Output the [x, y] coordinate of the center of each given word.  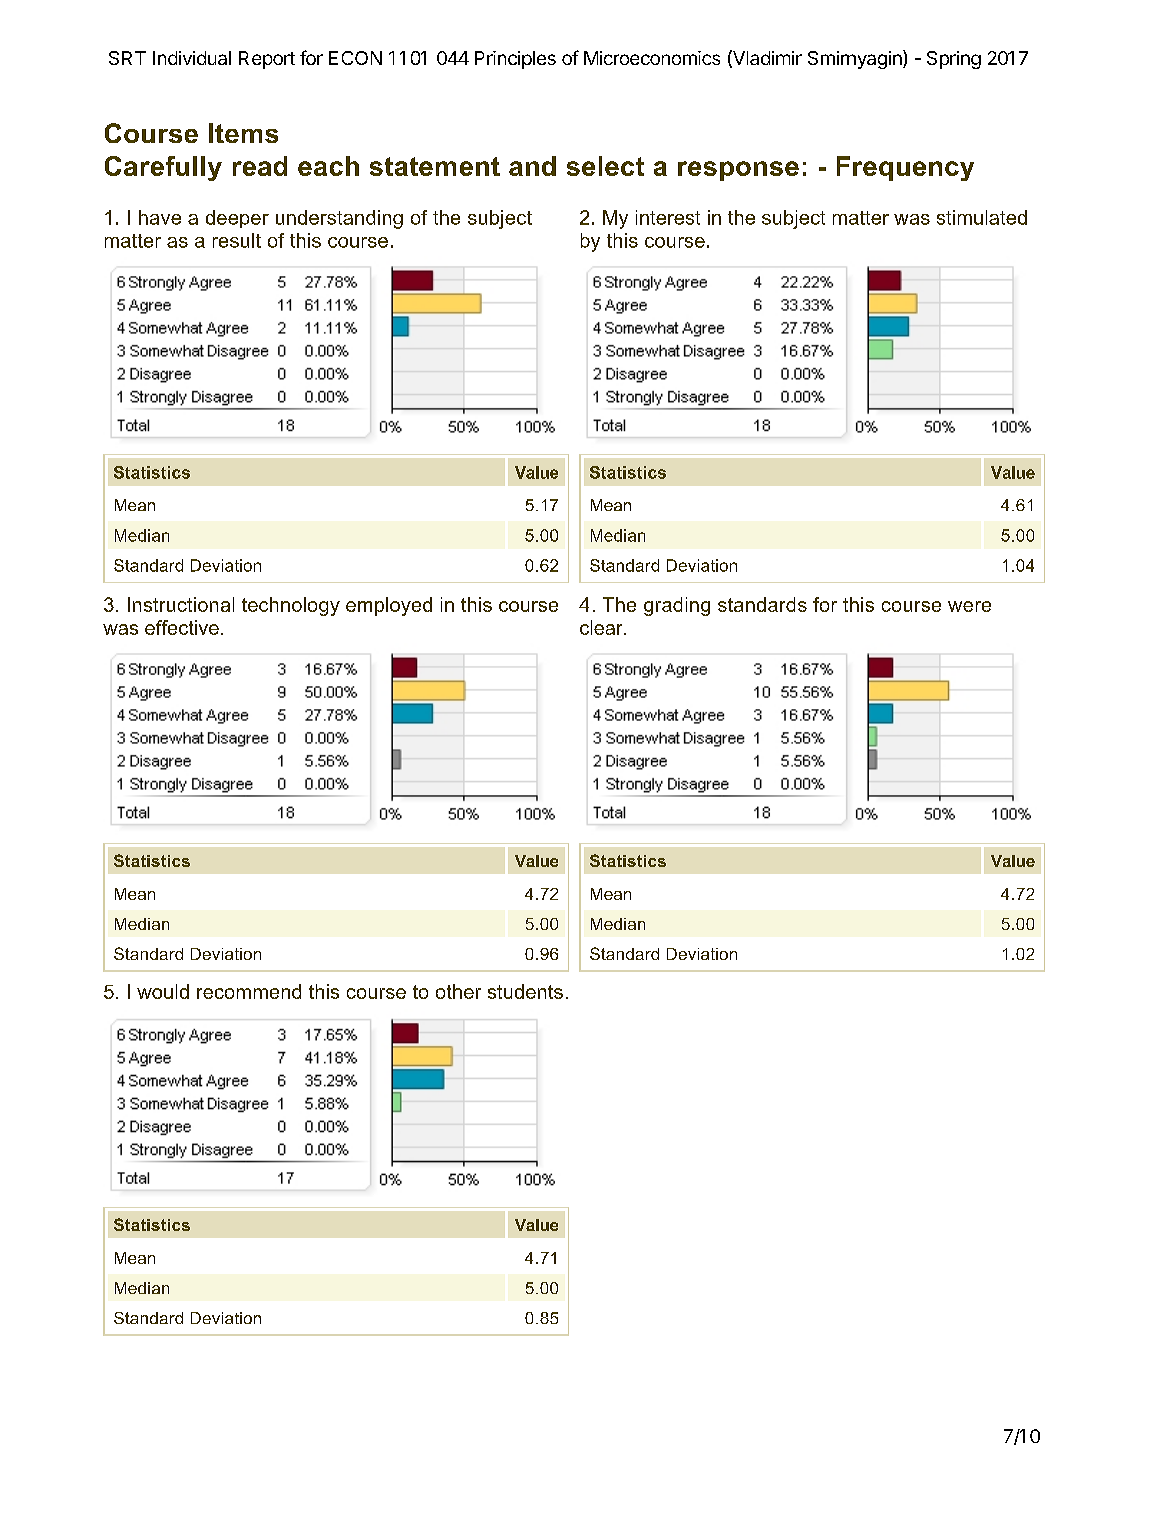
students [525, 991]
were [969, 606]
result [237, 240]
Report [267, 60]
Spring [954, 60]
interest [668, 217]
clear [602, 627]
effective [182, 627]
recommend [249, 991]
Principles [515, 60]
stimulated [982, 217]
